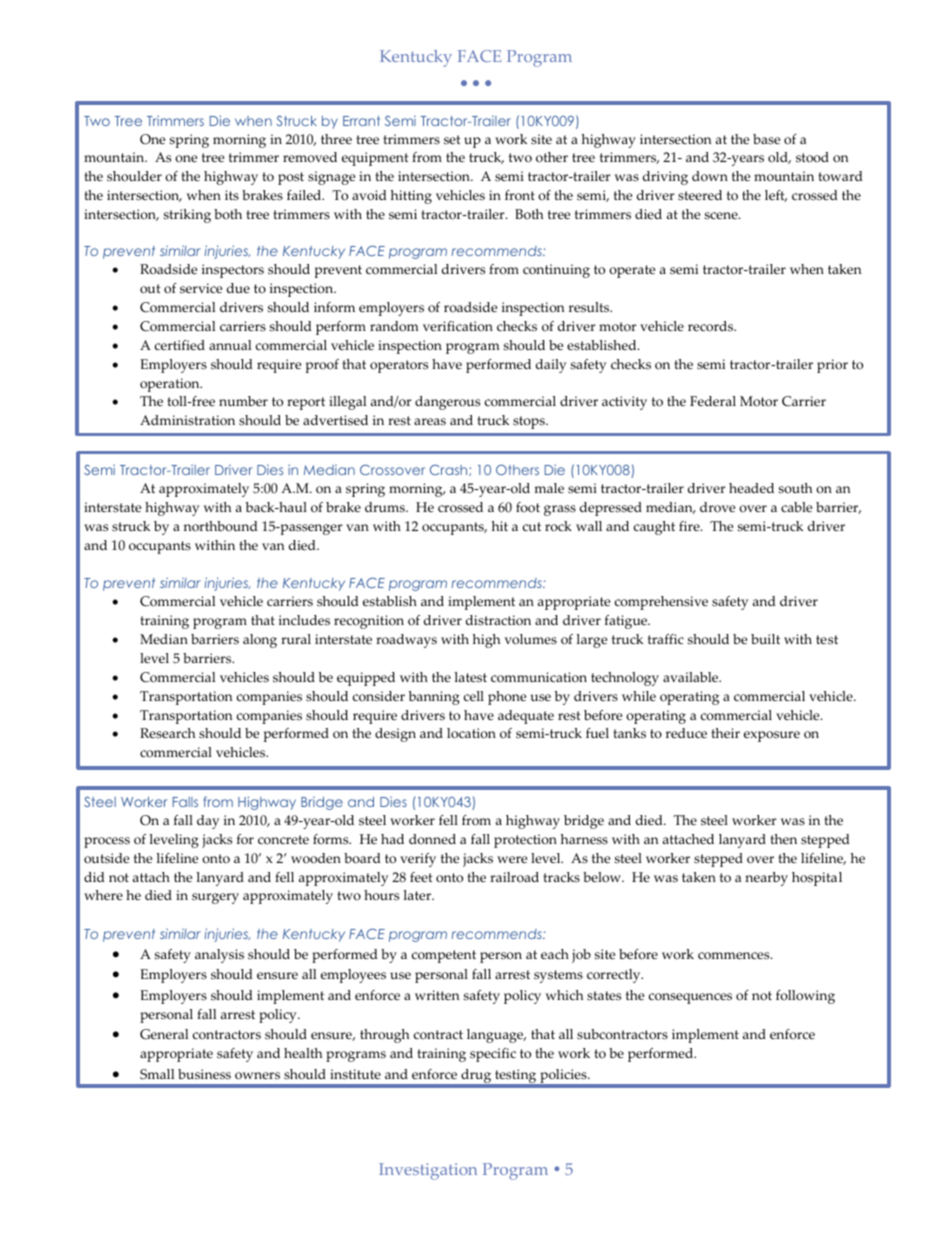 The width and height of the document is (952, 1233). Describe the element at coordinates (498, 620) in the document. I see `distraction` at that location.
